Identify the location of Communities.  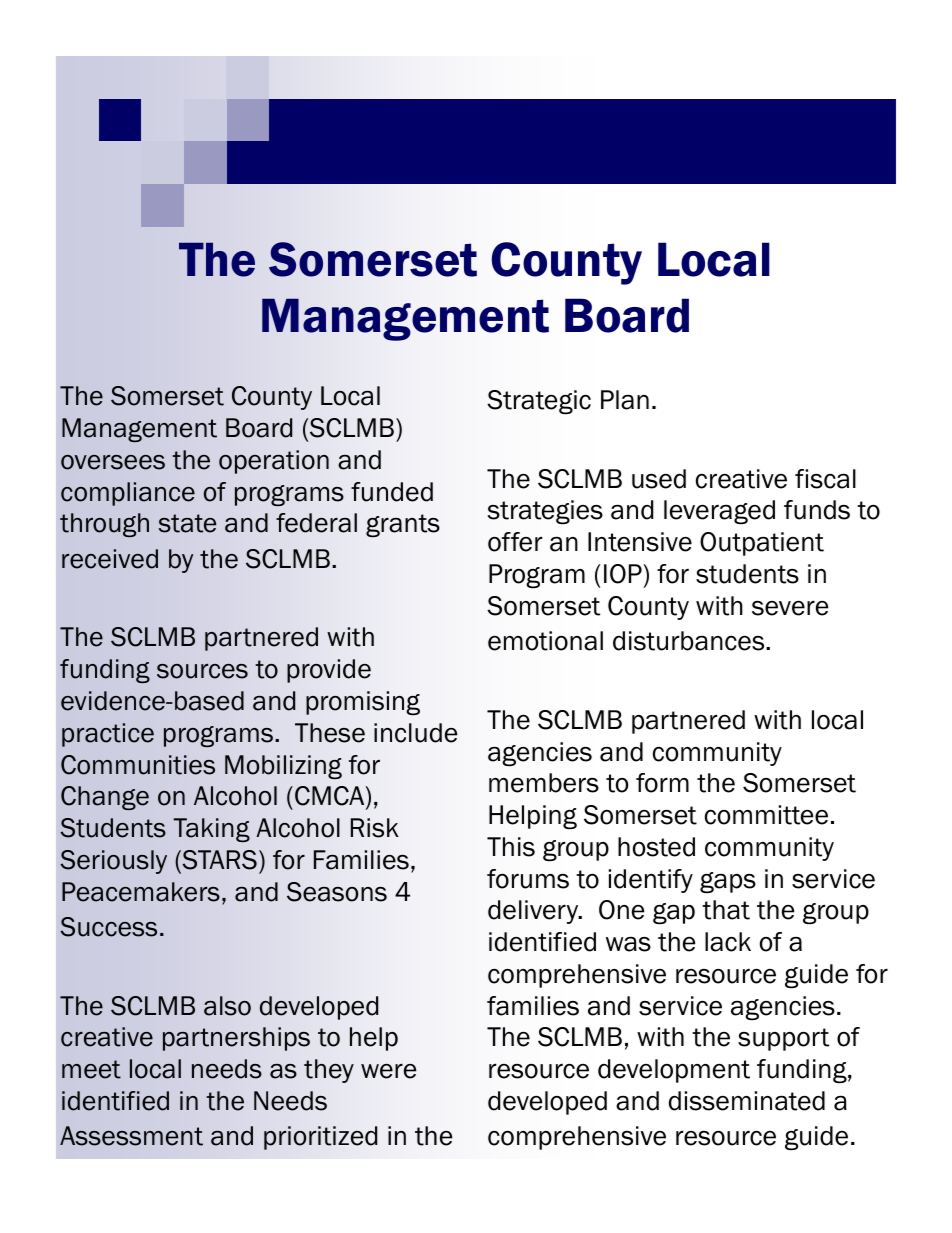
(138, 765).
